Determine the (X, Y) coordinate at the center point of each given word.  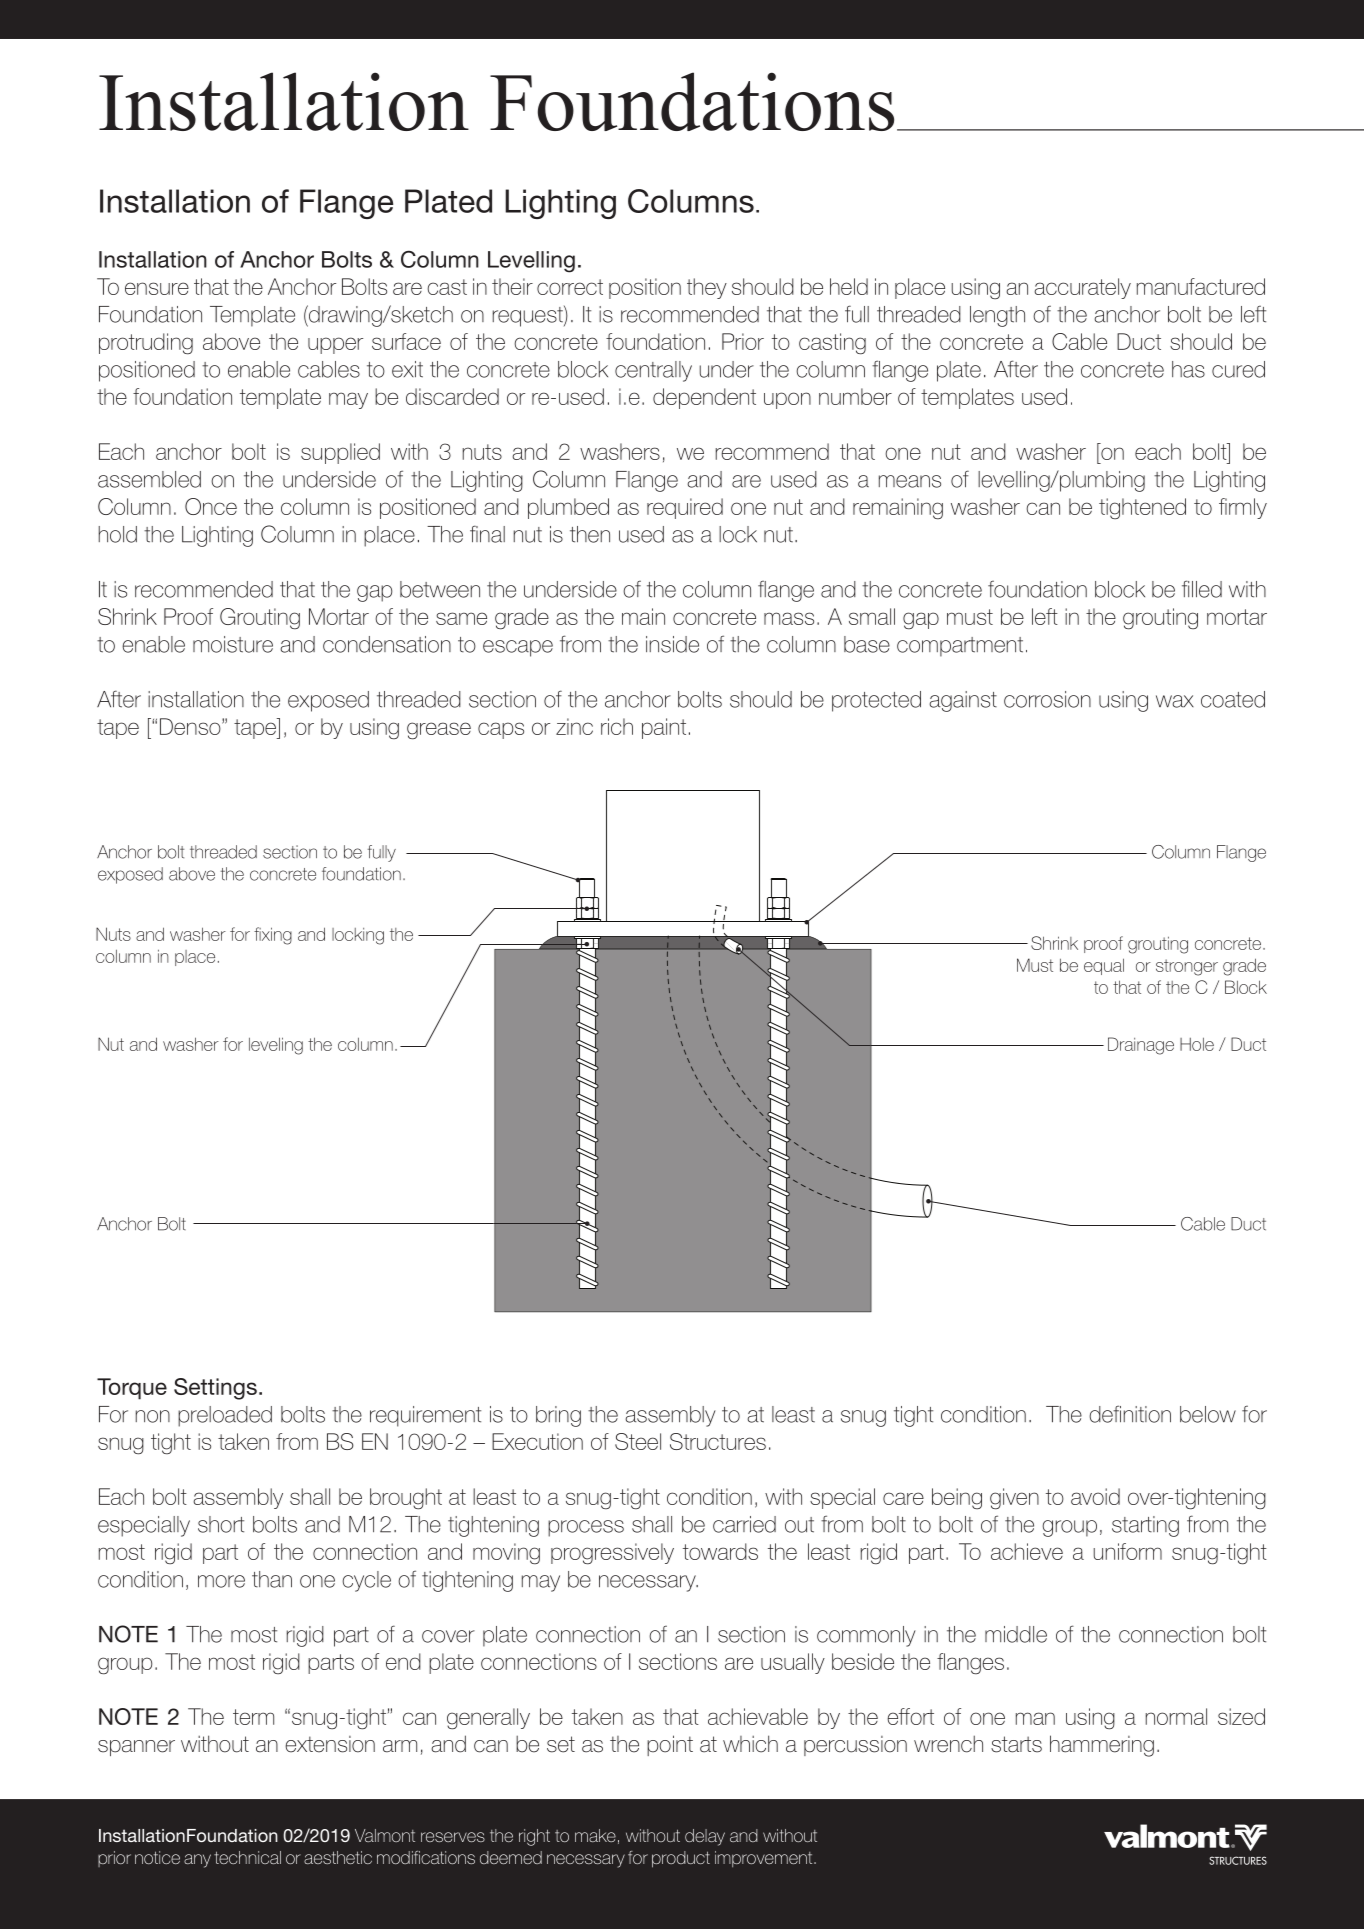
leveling (276, 1046)
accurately (1082, 288)
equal (1104, 966)
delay (705, 1837)
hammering (1102, 1746)
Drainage (1141, 1046)
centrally (653, 371)
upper (335, 345)
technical (247, 1857)
